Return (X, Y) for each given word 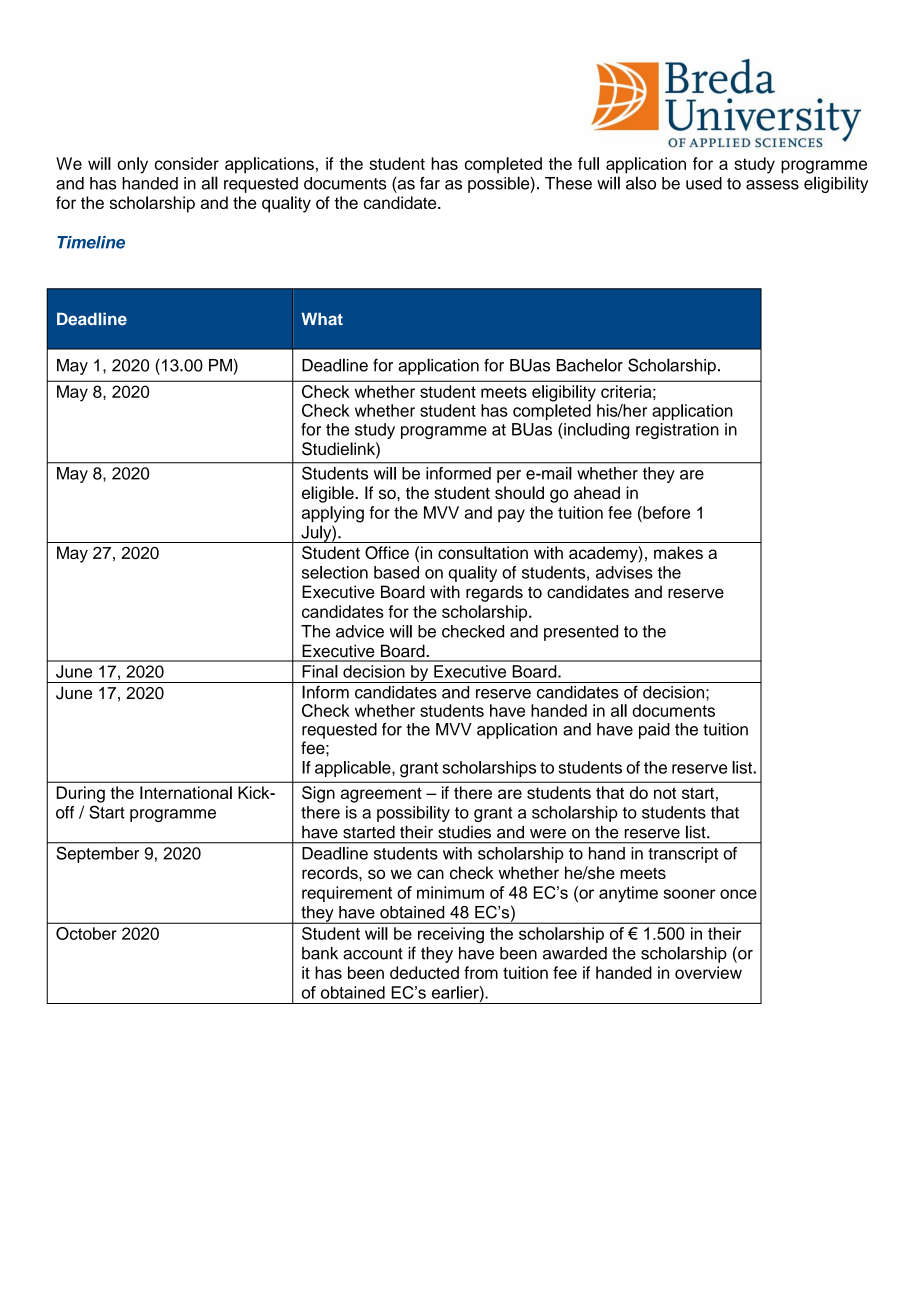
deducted (424, 972)
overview (708, 972)
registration (677, 431)
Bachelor (590, 365)
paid (654, 731)
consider (187, 163)
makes (678, 552)
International (186, 792)
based (396, 572)
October (86, 933)
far (430, 183)
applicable (354, 769)
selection (335, 572)
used (704, 183)
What (322, 319)
